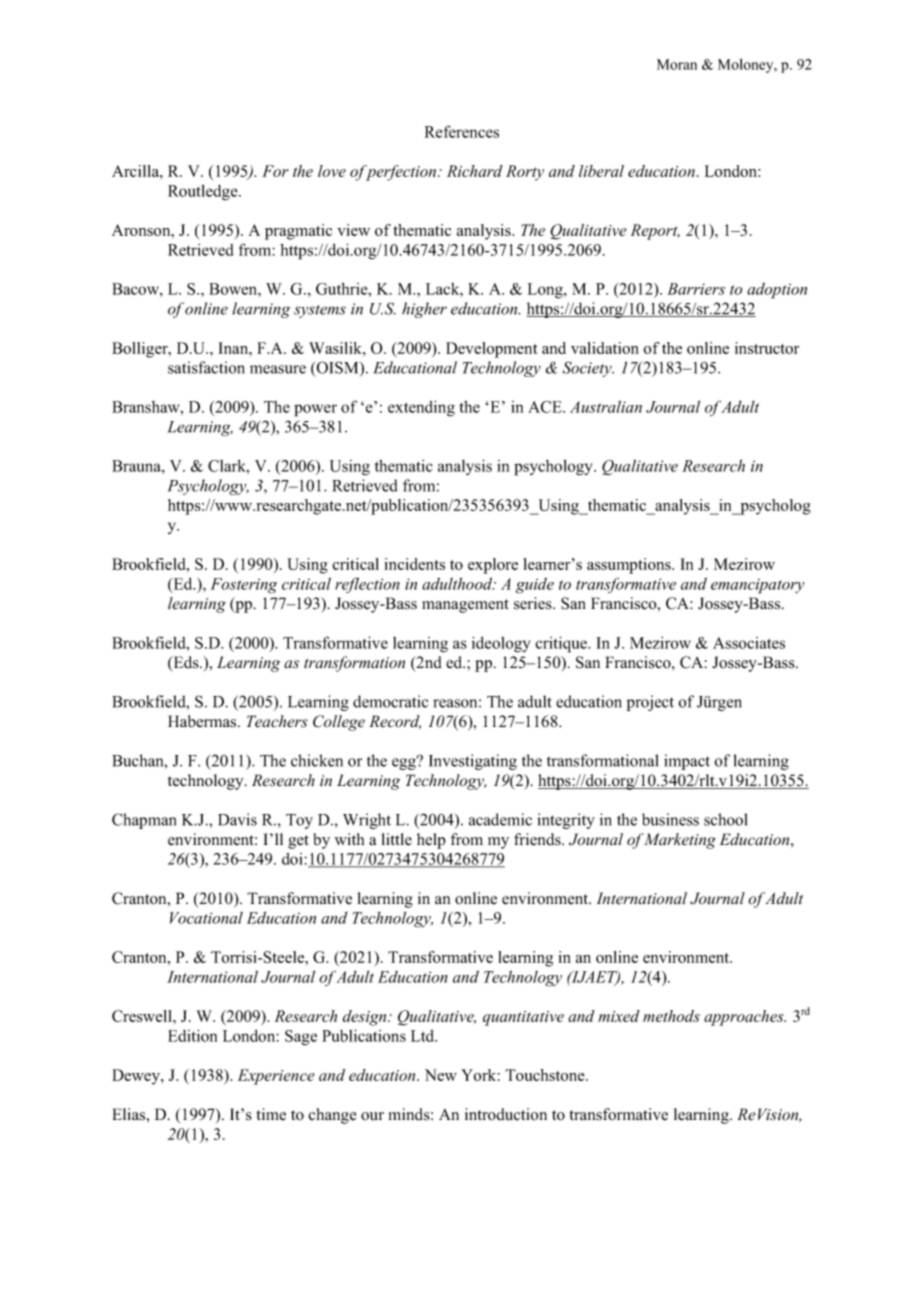 Image resolution: width=924 pixels, height=1308 pixels. Describe the element at coordinates (677, 64) in the screenshot. I see `Moran` at that location.
